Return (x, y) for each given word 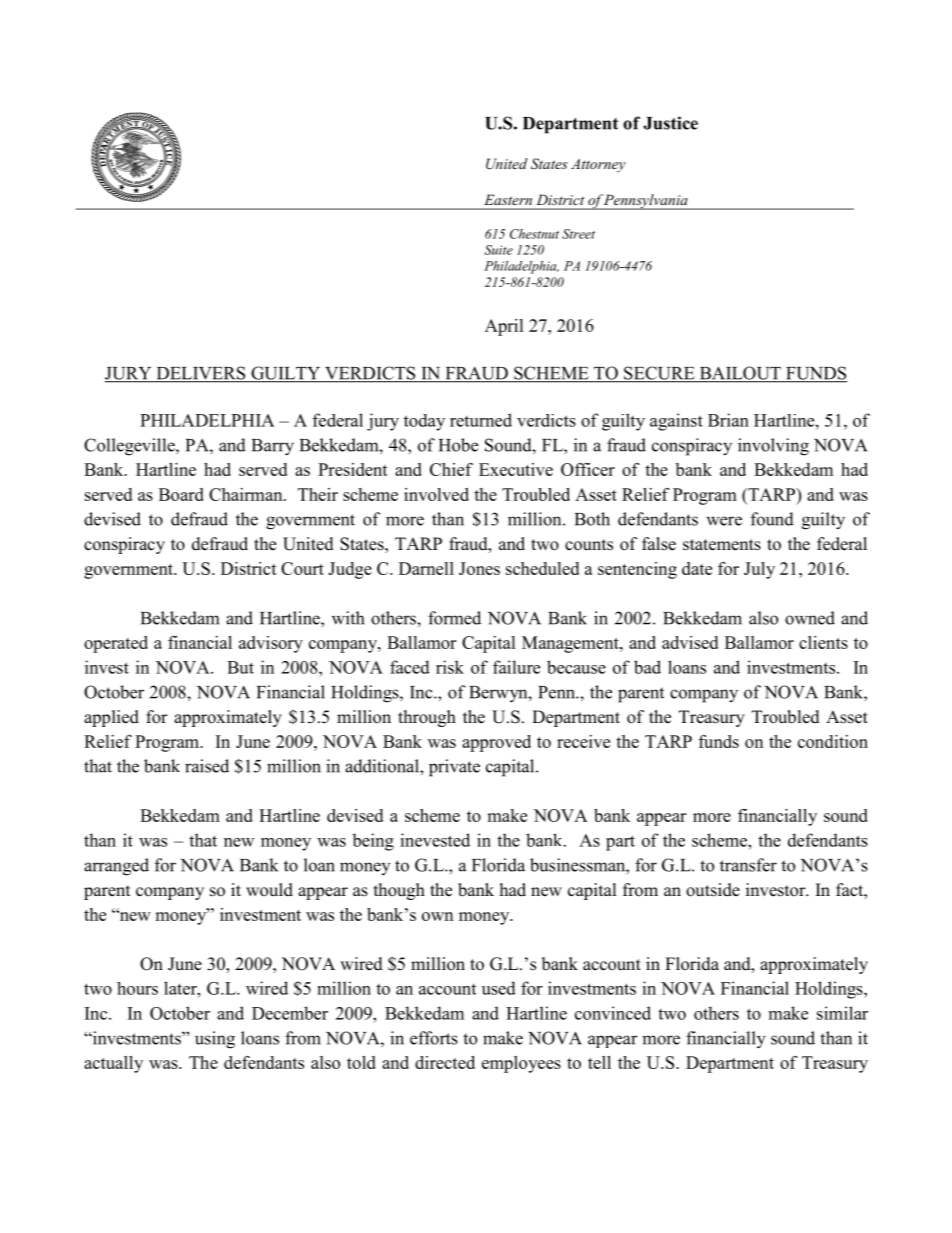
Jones (479, 568)
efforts (434, 1038)
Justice (670, 123)
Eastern (508, 200)
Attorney (598, 165)
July (759, 570)
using (215, 1040)
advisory (271, 644)
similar (842, 1013)
